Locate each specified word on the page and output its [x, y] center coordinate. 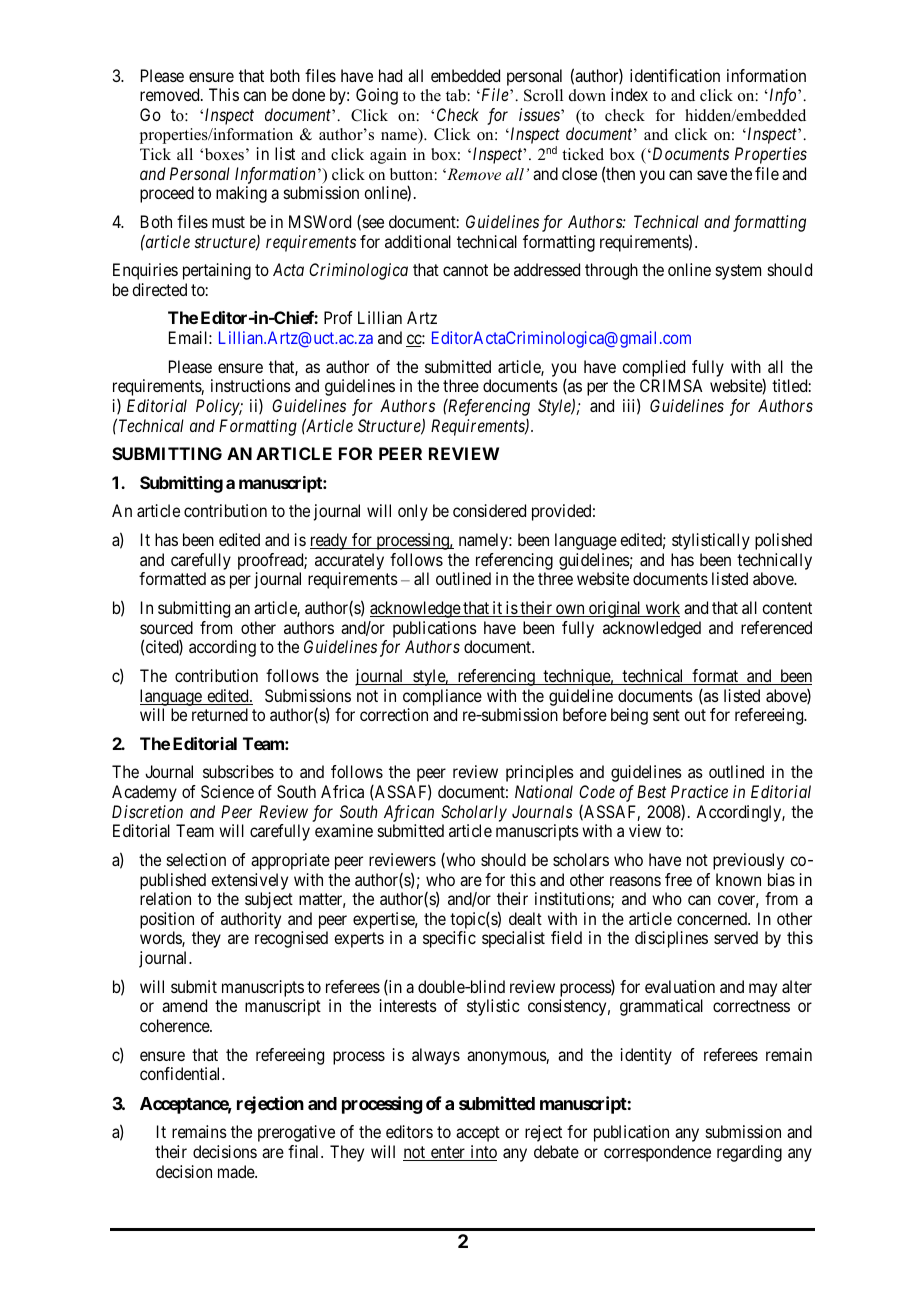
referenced [776, 627]
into [482, 1153]
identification [675, 75]
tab [456, 95]
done [308, 94]
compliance [442, 697]
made [237, 1171]
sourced [166, 627]
